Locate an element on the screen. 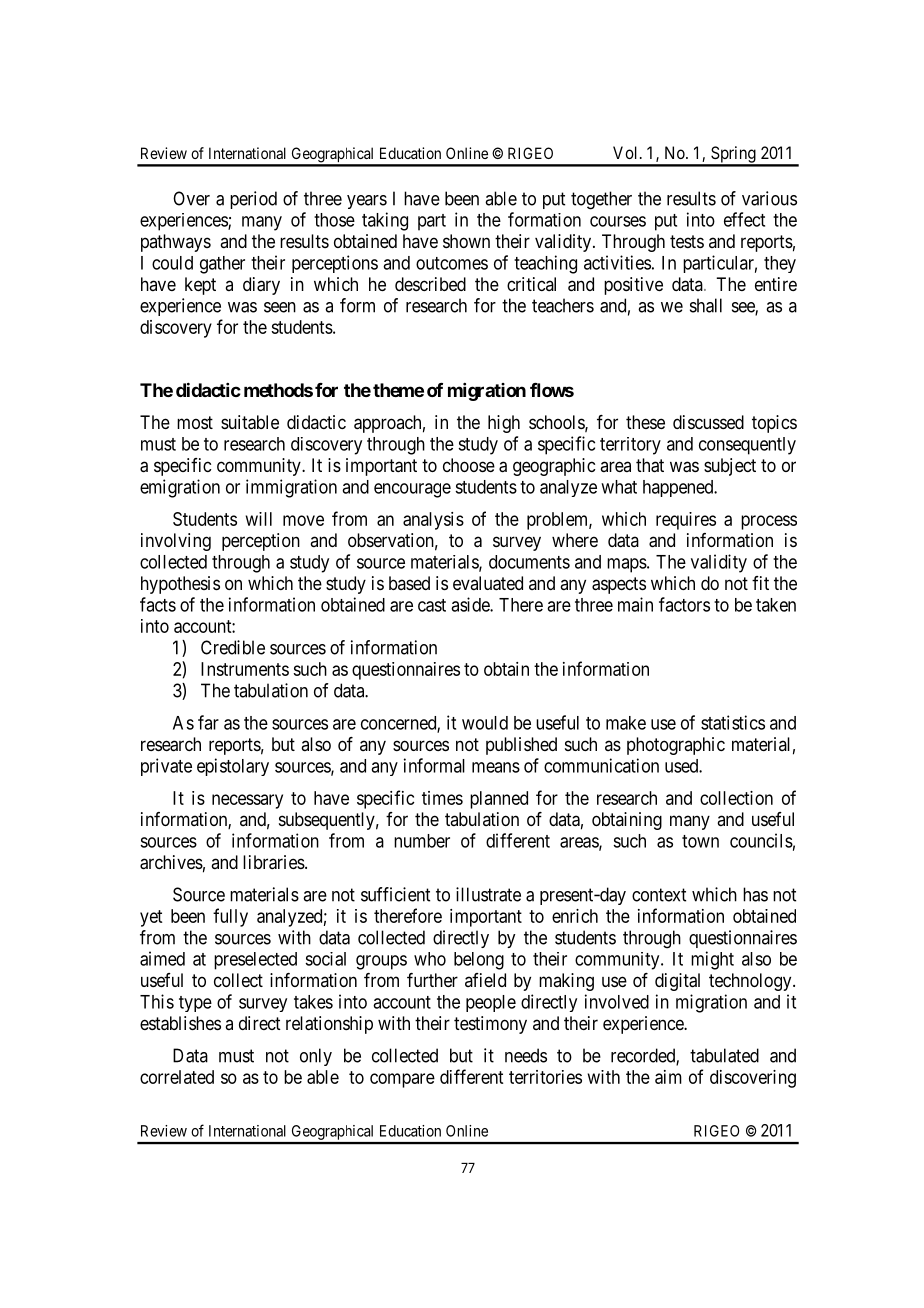 This screenshot has width=924, height=1308. period is located at coordinates (253, 200).
